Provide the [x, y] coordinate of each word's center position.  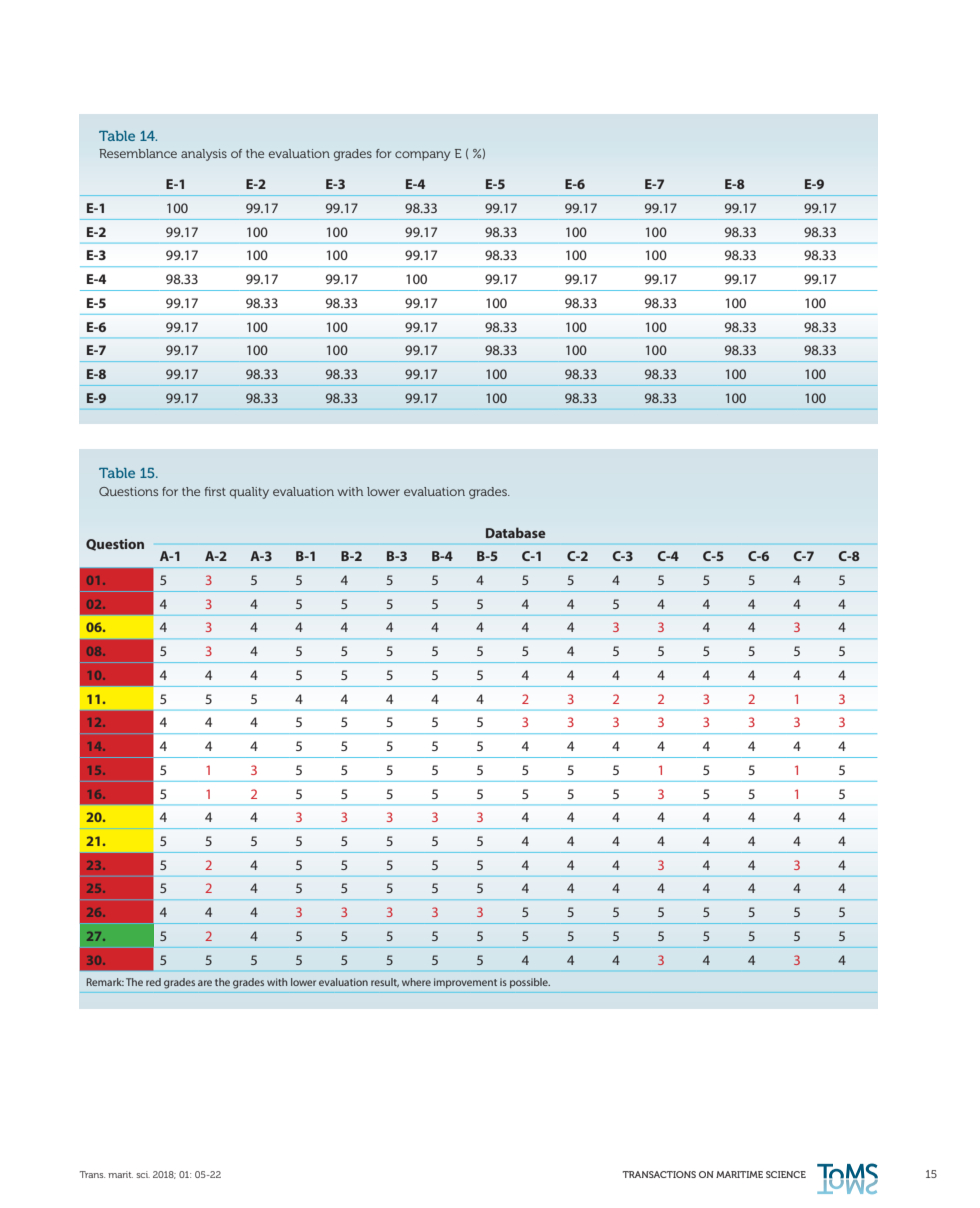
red [153, 982]
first [215, 491]
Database [516, 532]
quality [249, 493]
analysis [204, 155]
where [416, 982]
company [422, 156]
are [205, 983]
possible [530, 983]
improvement [465, 983]
